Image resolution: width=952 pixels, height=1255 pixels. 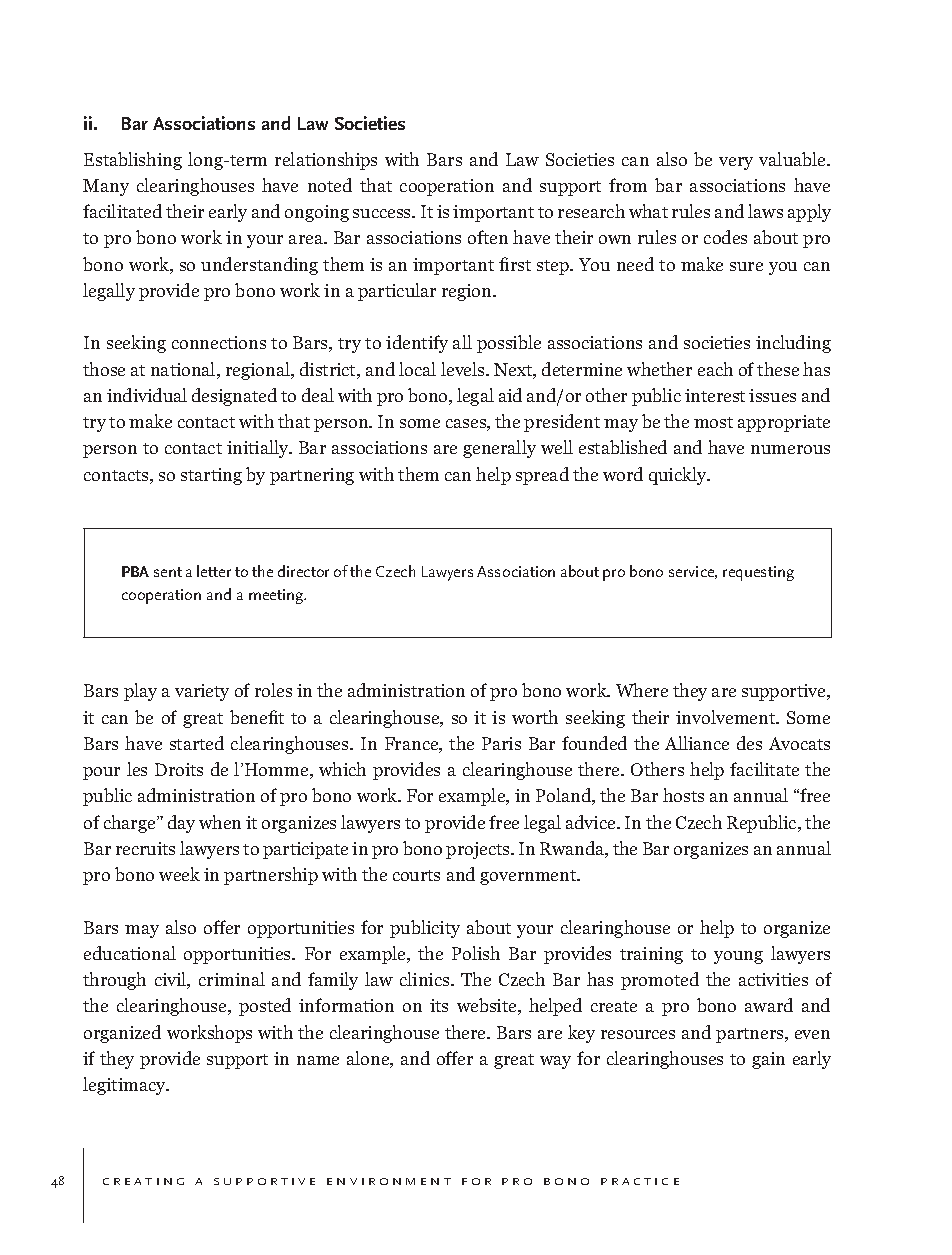 What do you see at coordinates (488, 237) in the page?
I see `often` at bounding box center [488, 237].
